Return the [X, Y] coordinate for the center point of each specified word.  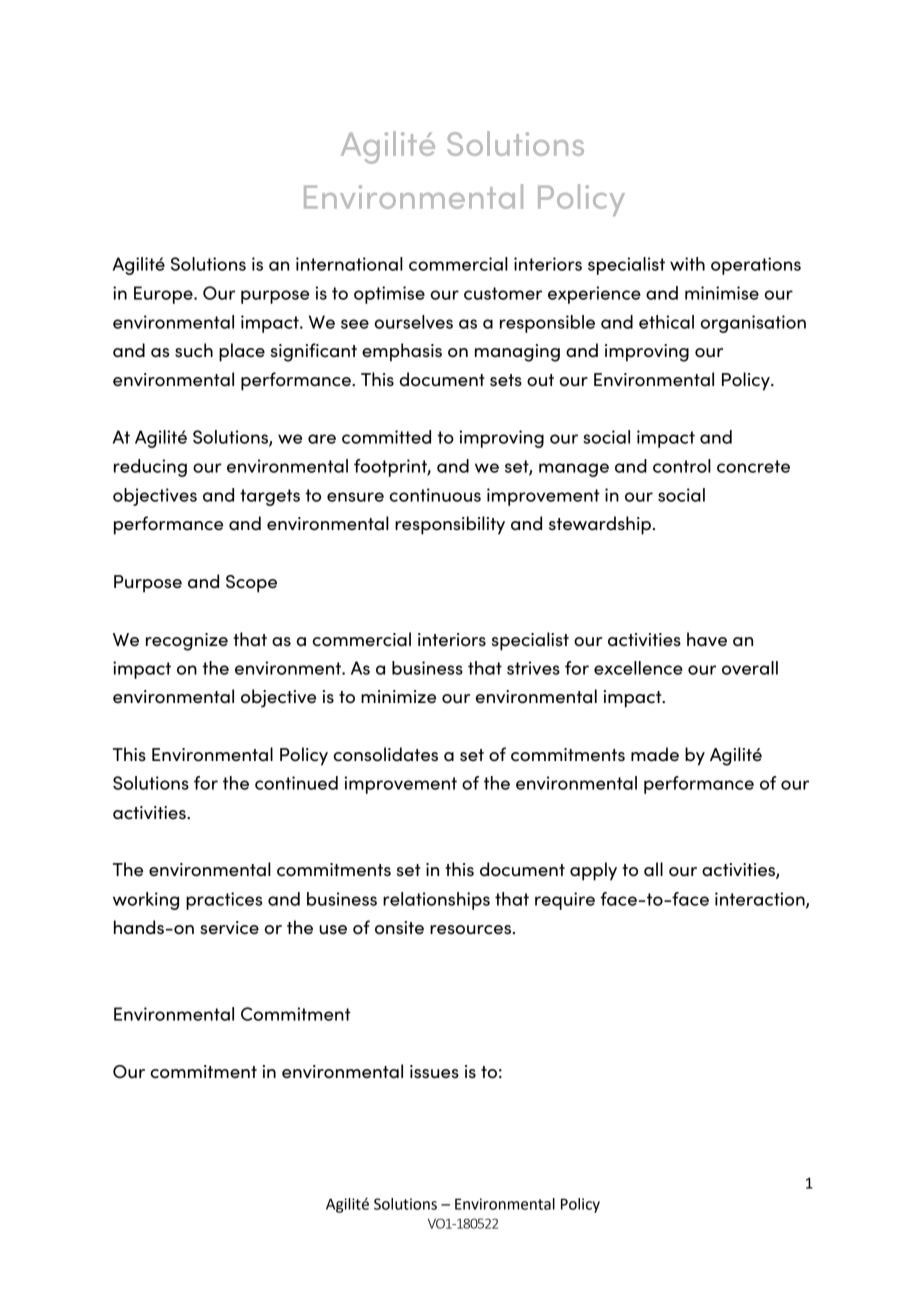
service [229, 928]
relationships [436, 901]
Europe [164, 295]
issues [434, 1072]
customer [503, 293]
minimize [398, 697]
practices [224, 901]
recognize [187, 642]
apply [593, 871]
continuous [435, 495]
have [707, 639]
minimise [722, 293]
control [682, 466]
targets [270, 497]
